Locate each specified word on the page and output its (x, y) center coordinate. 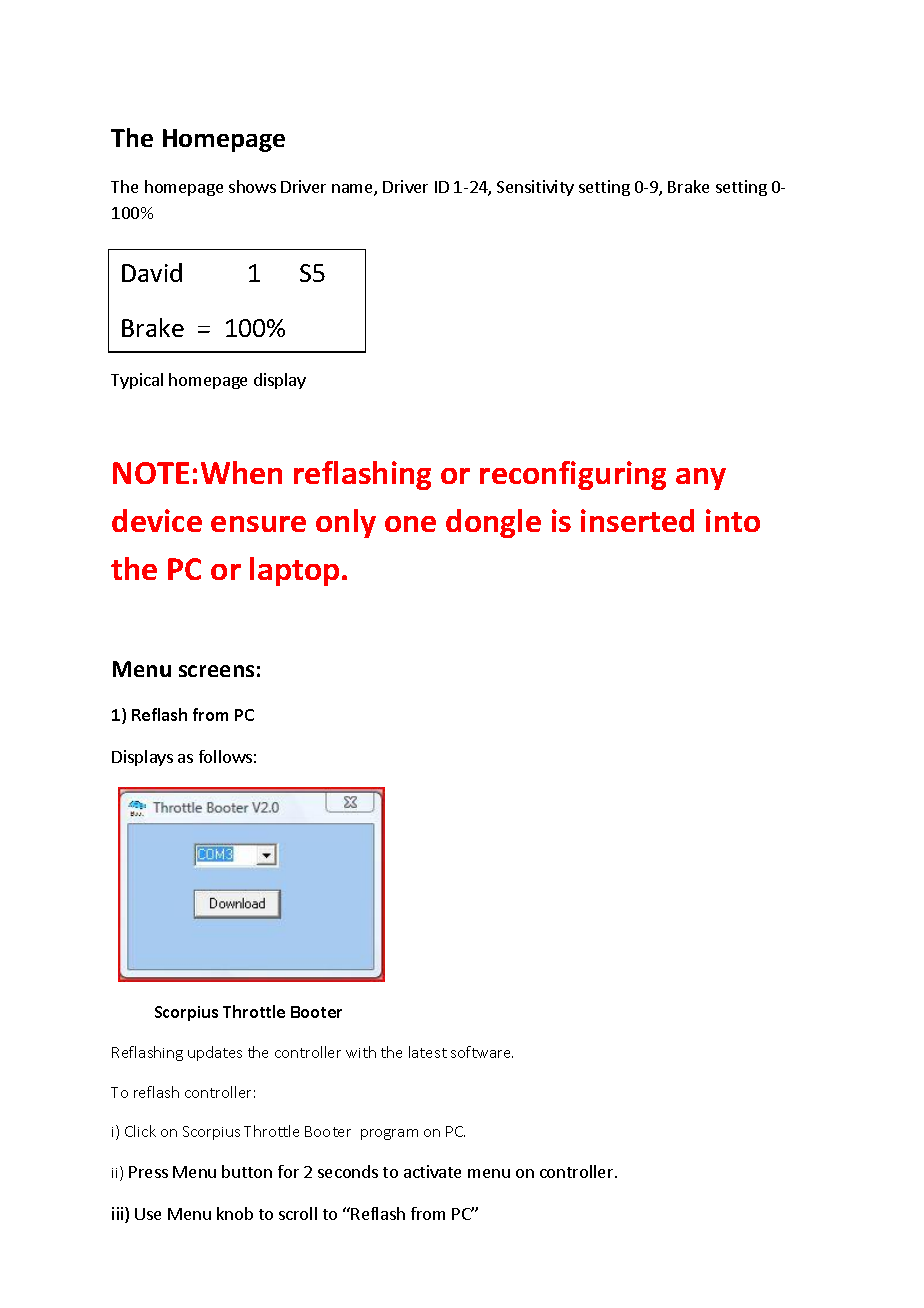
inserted (637, 520)
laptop (294, 571)
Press (148, 1172)
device (157, 520)
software (482, 1052)
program (389, 1134)
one (410, 524)
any (701, 479)
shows (252, 186)
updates (215, 1053)
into (733, 520)
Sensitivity (535, 188)
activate (432, 1171)
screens (216, 671)
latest (428, 1052)
